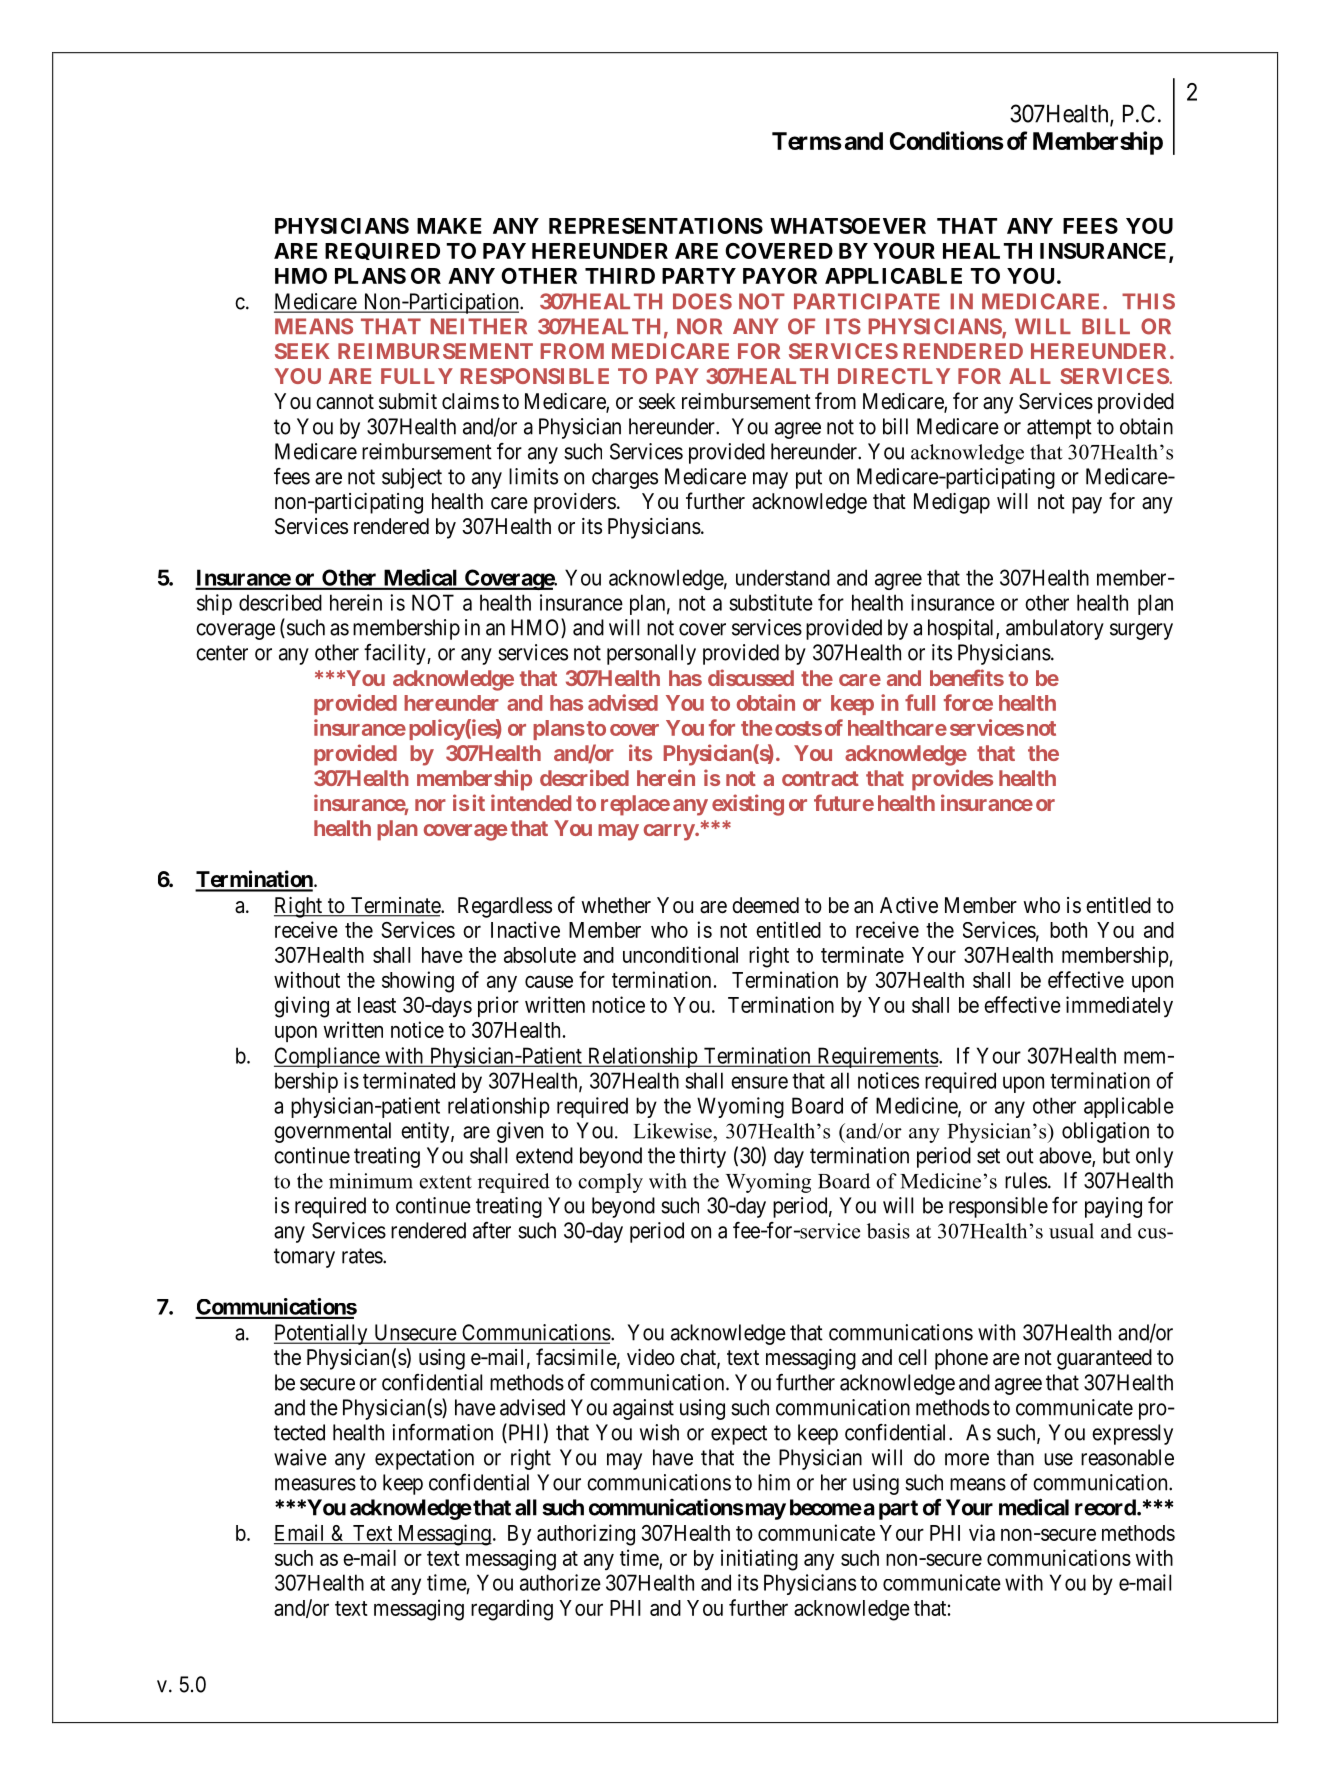 The image size is (1330, 1775). Describe the element at coordinates (1066, 1156) in the page. I see `above` at that location.
